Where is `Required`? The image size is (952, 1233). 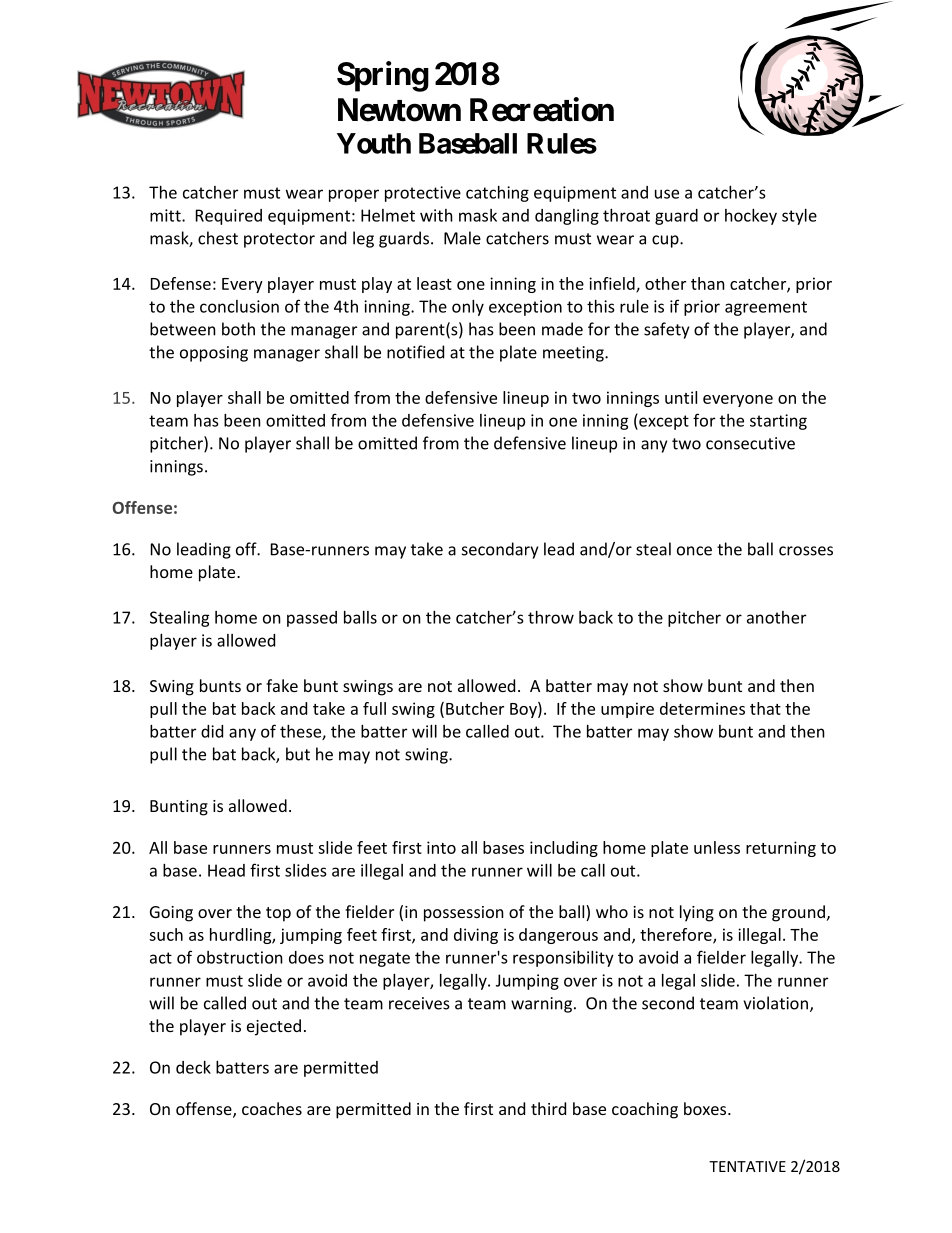
Required is located at coordinates (229, 217).
